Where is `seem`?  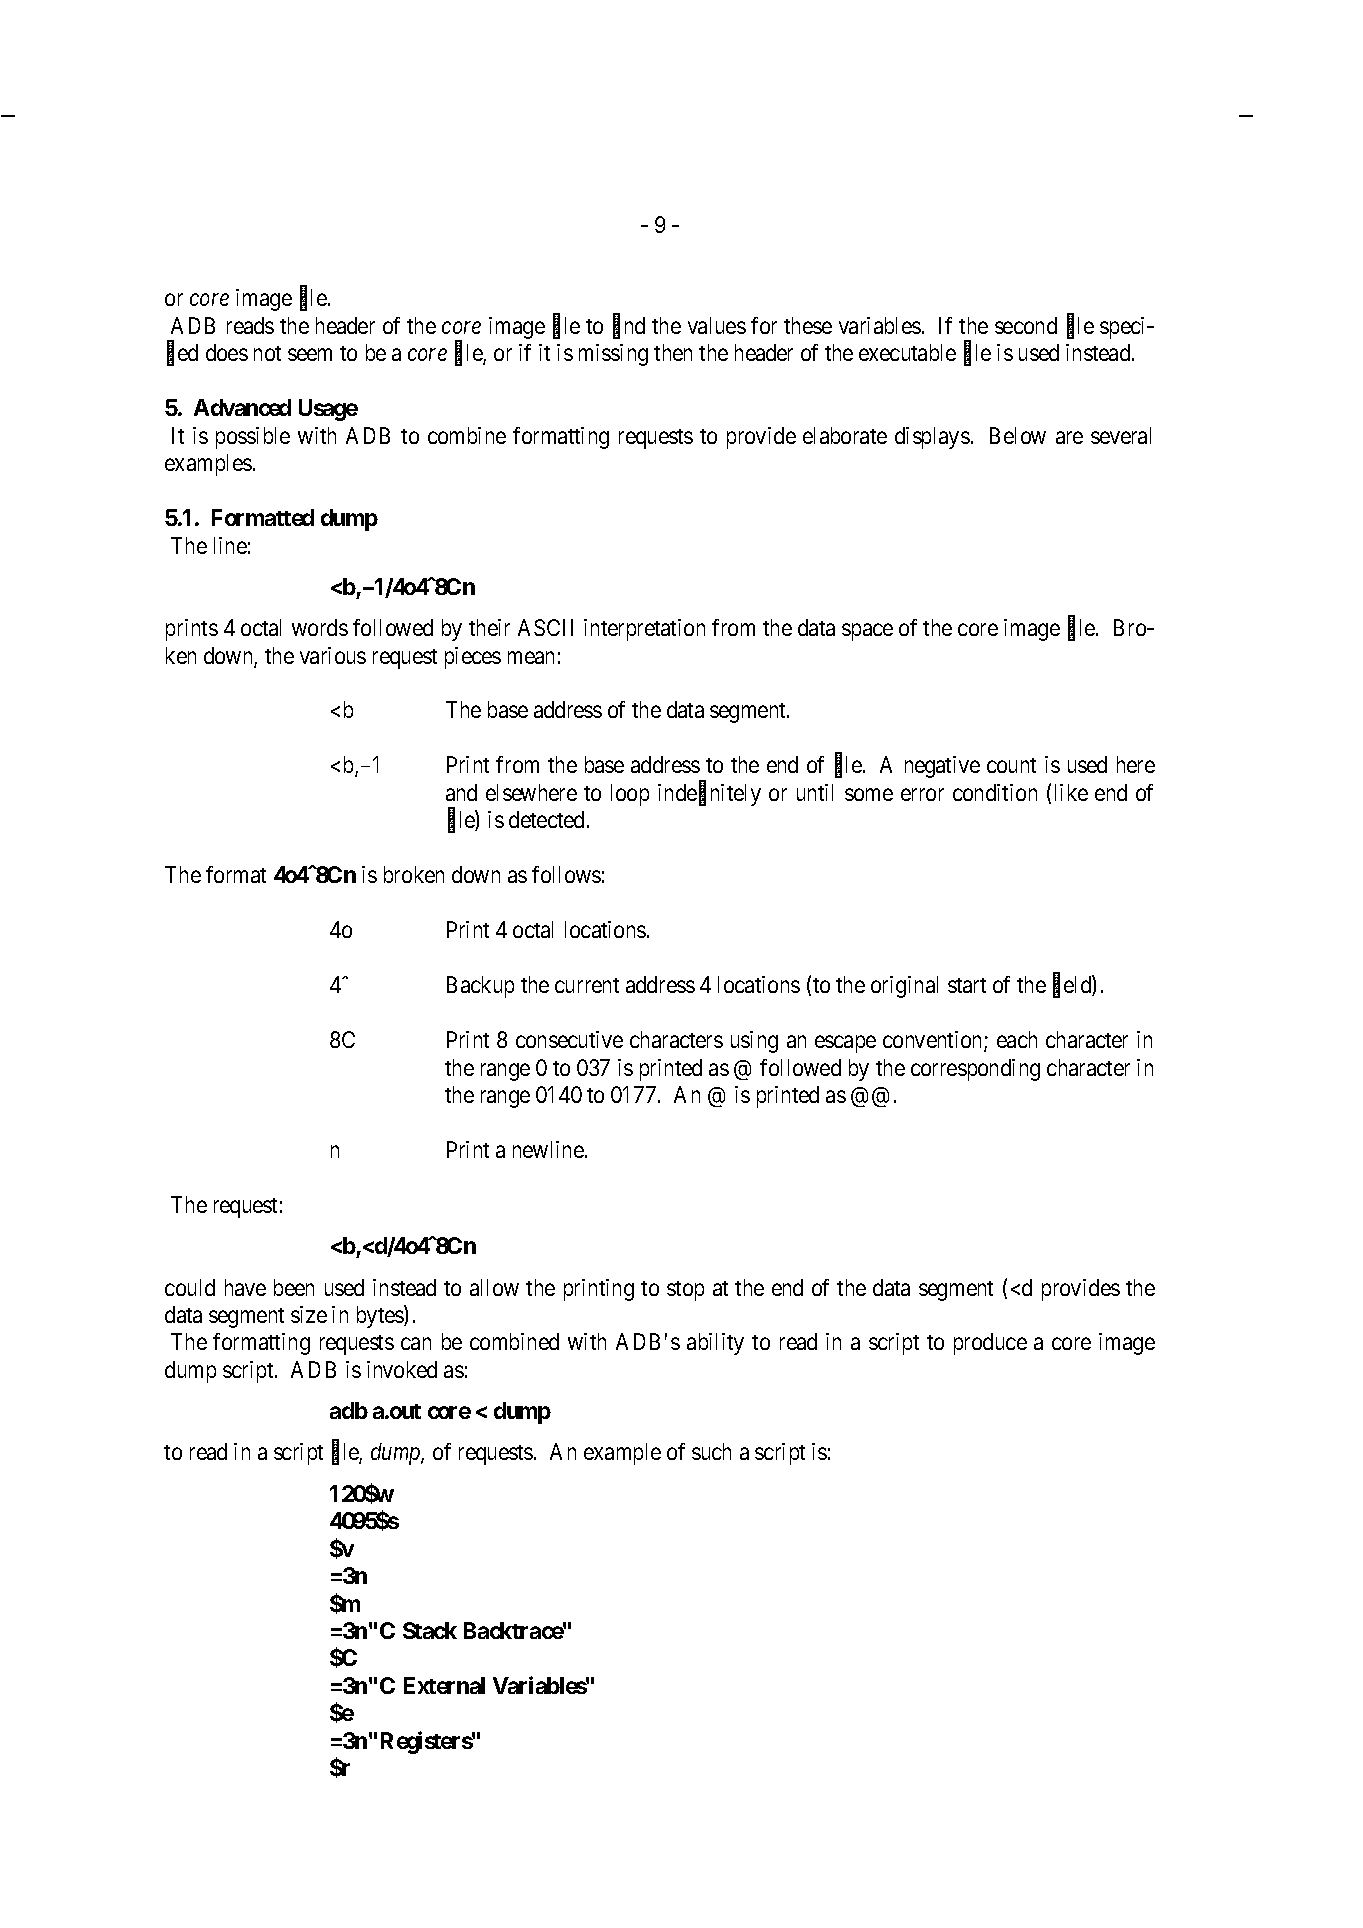 seem is located at coordinates (310, 355).
